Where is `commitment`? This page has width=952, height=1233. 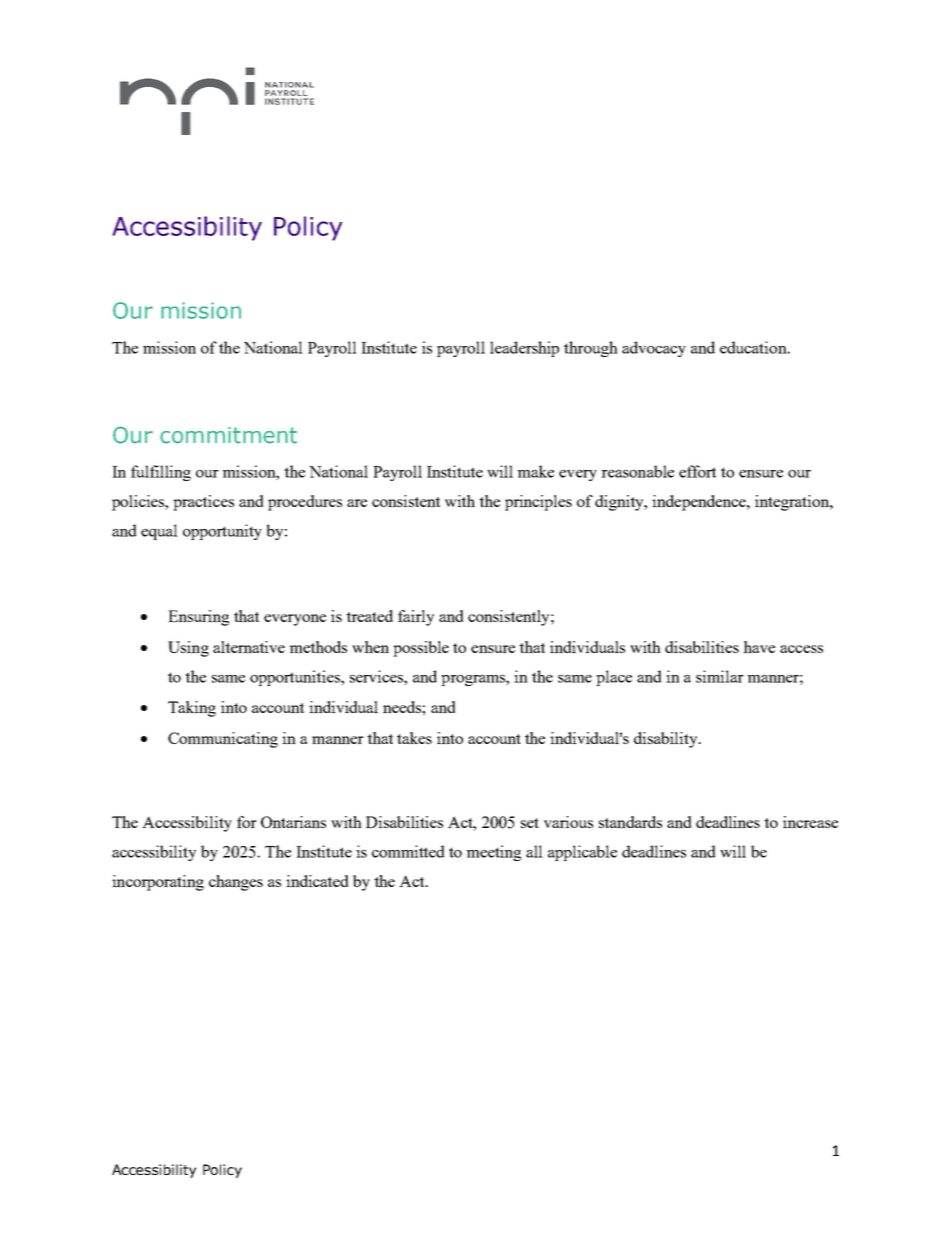
commitment is located at coordinates (228, 435).
